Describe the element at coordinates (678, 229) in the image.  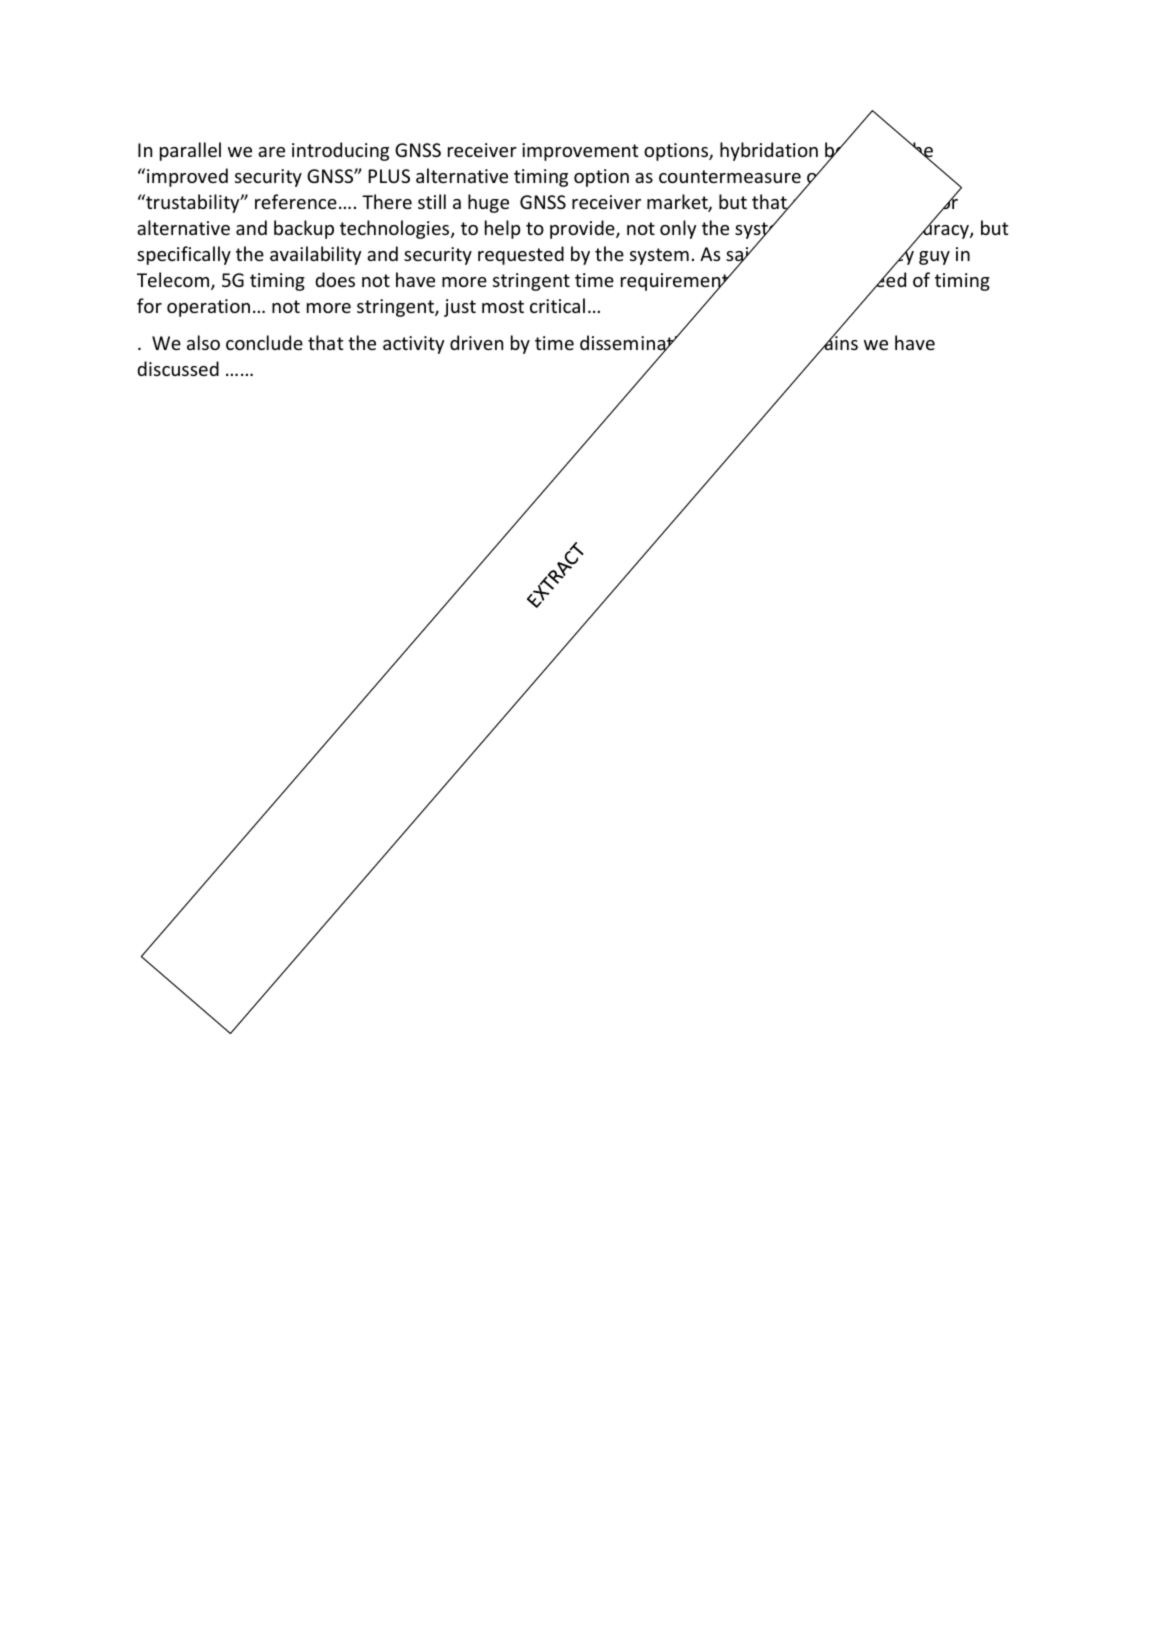
I see `only` at that location.
